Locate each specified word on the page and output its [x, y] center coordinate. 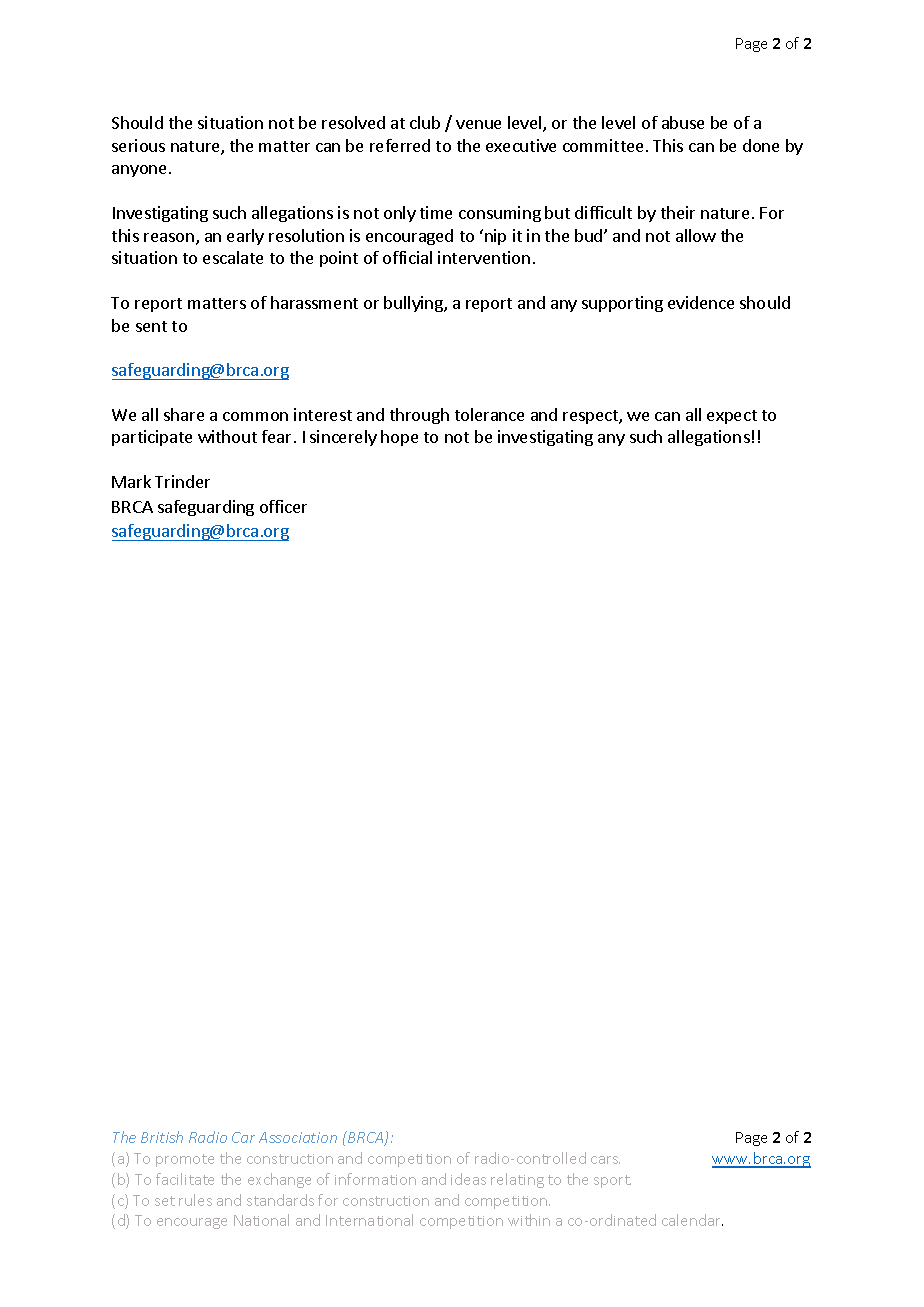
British [162, 1137]
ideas [468, 1179]
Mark [131, 481]
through [419, 416]
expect [732, 417]
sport [612, 1181]
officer [283, 506]
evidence [701, 302]
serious [138, 145]
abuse [683, 122]
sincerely [343, 438]
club [425, 122]
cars [605, 1160]
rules [195, 1200]
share [184, 414]
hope [399, 438]
